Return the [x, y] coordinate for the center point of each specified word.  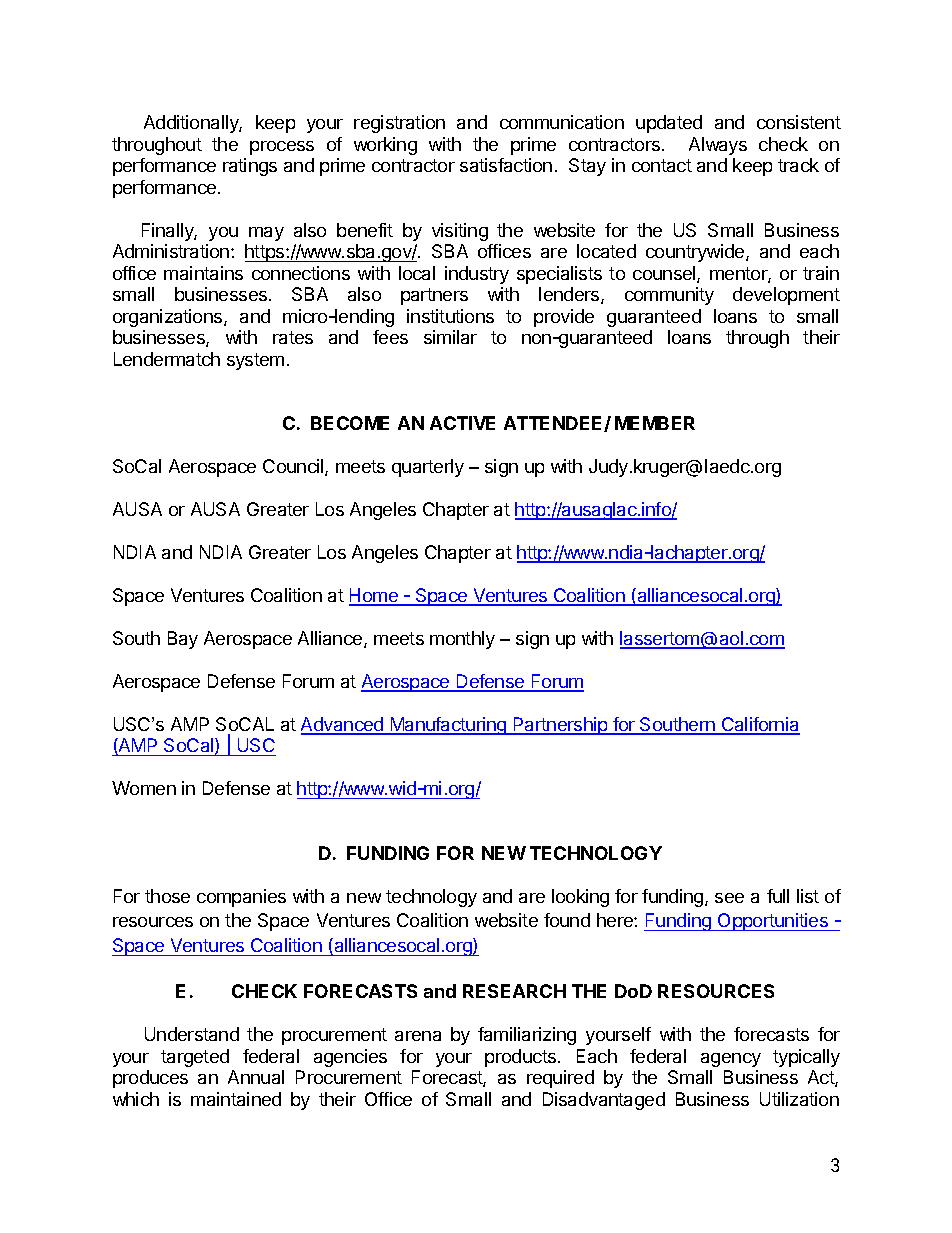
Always [718, 146]
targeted [195, 1058]
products [520, 1058]
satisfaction [506, 165]
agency [731, 1060]
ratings [250, 167]
